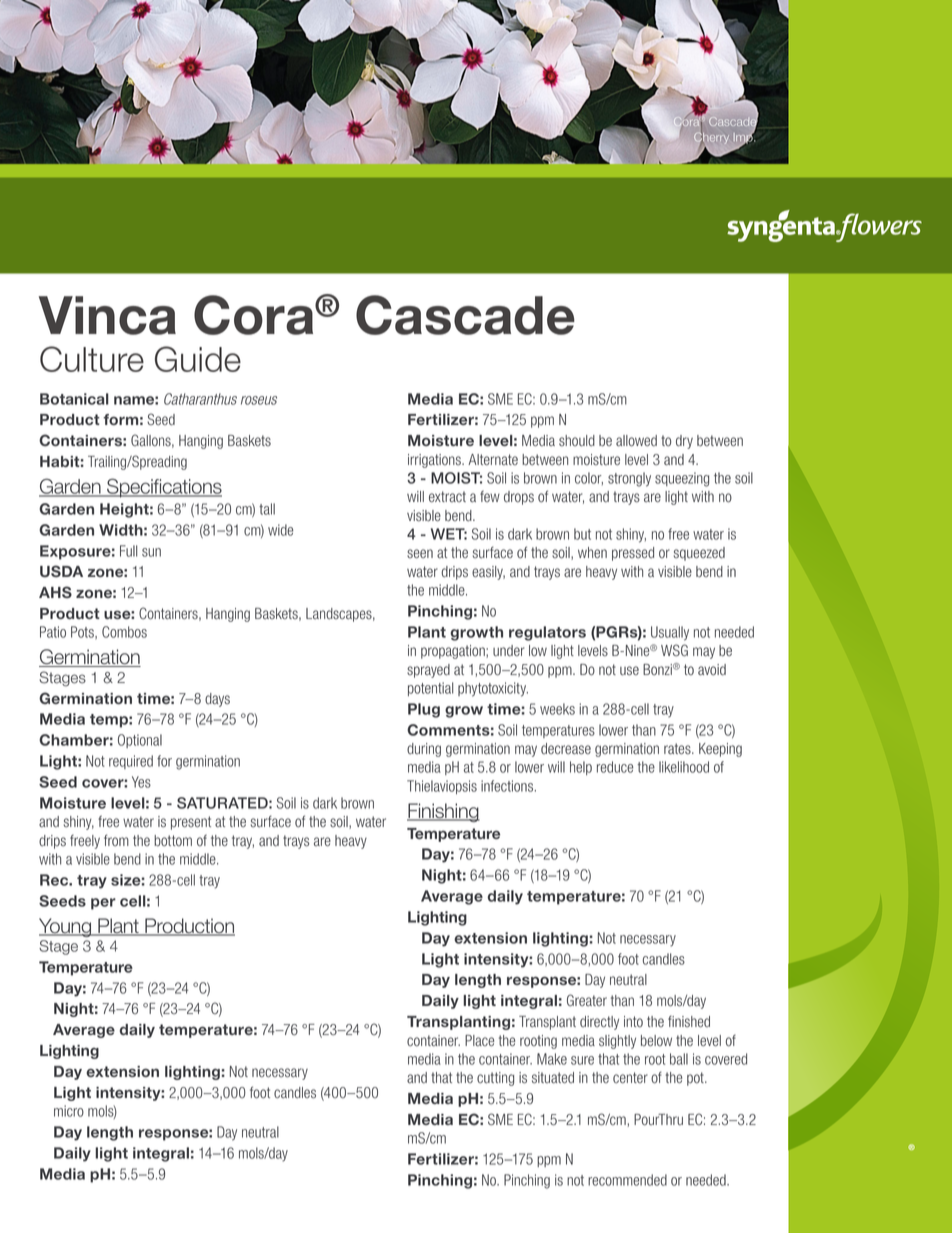  I want to click on Usually, so click(670, 633).
